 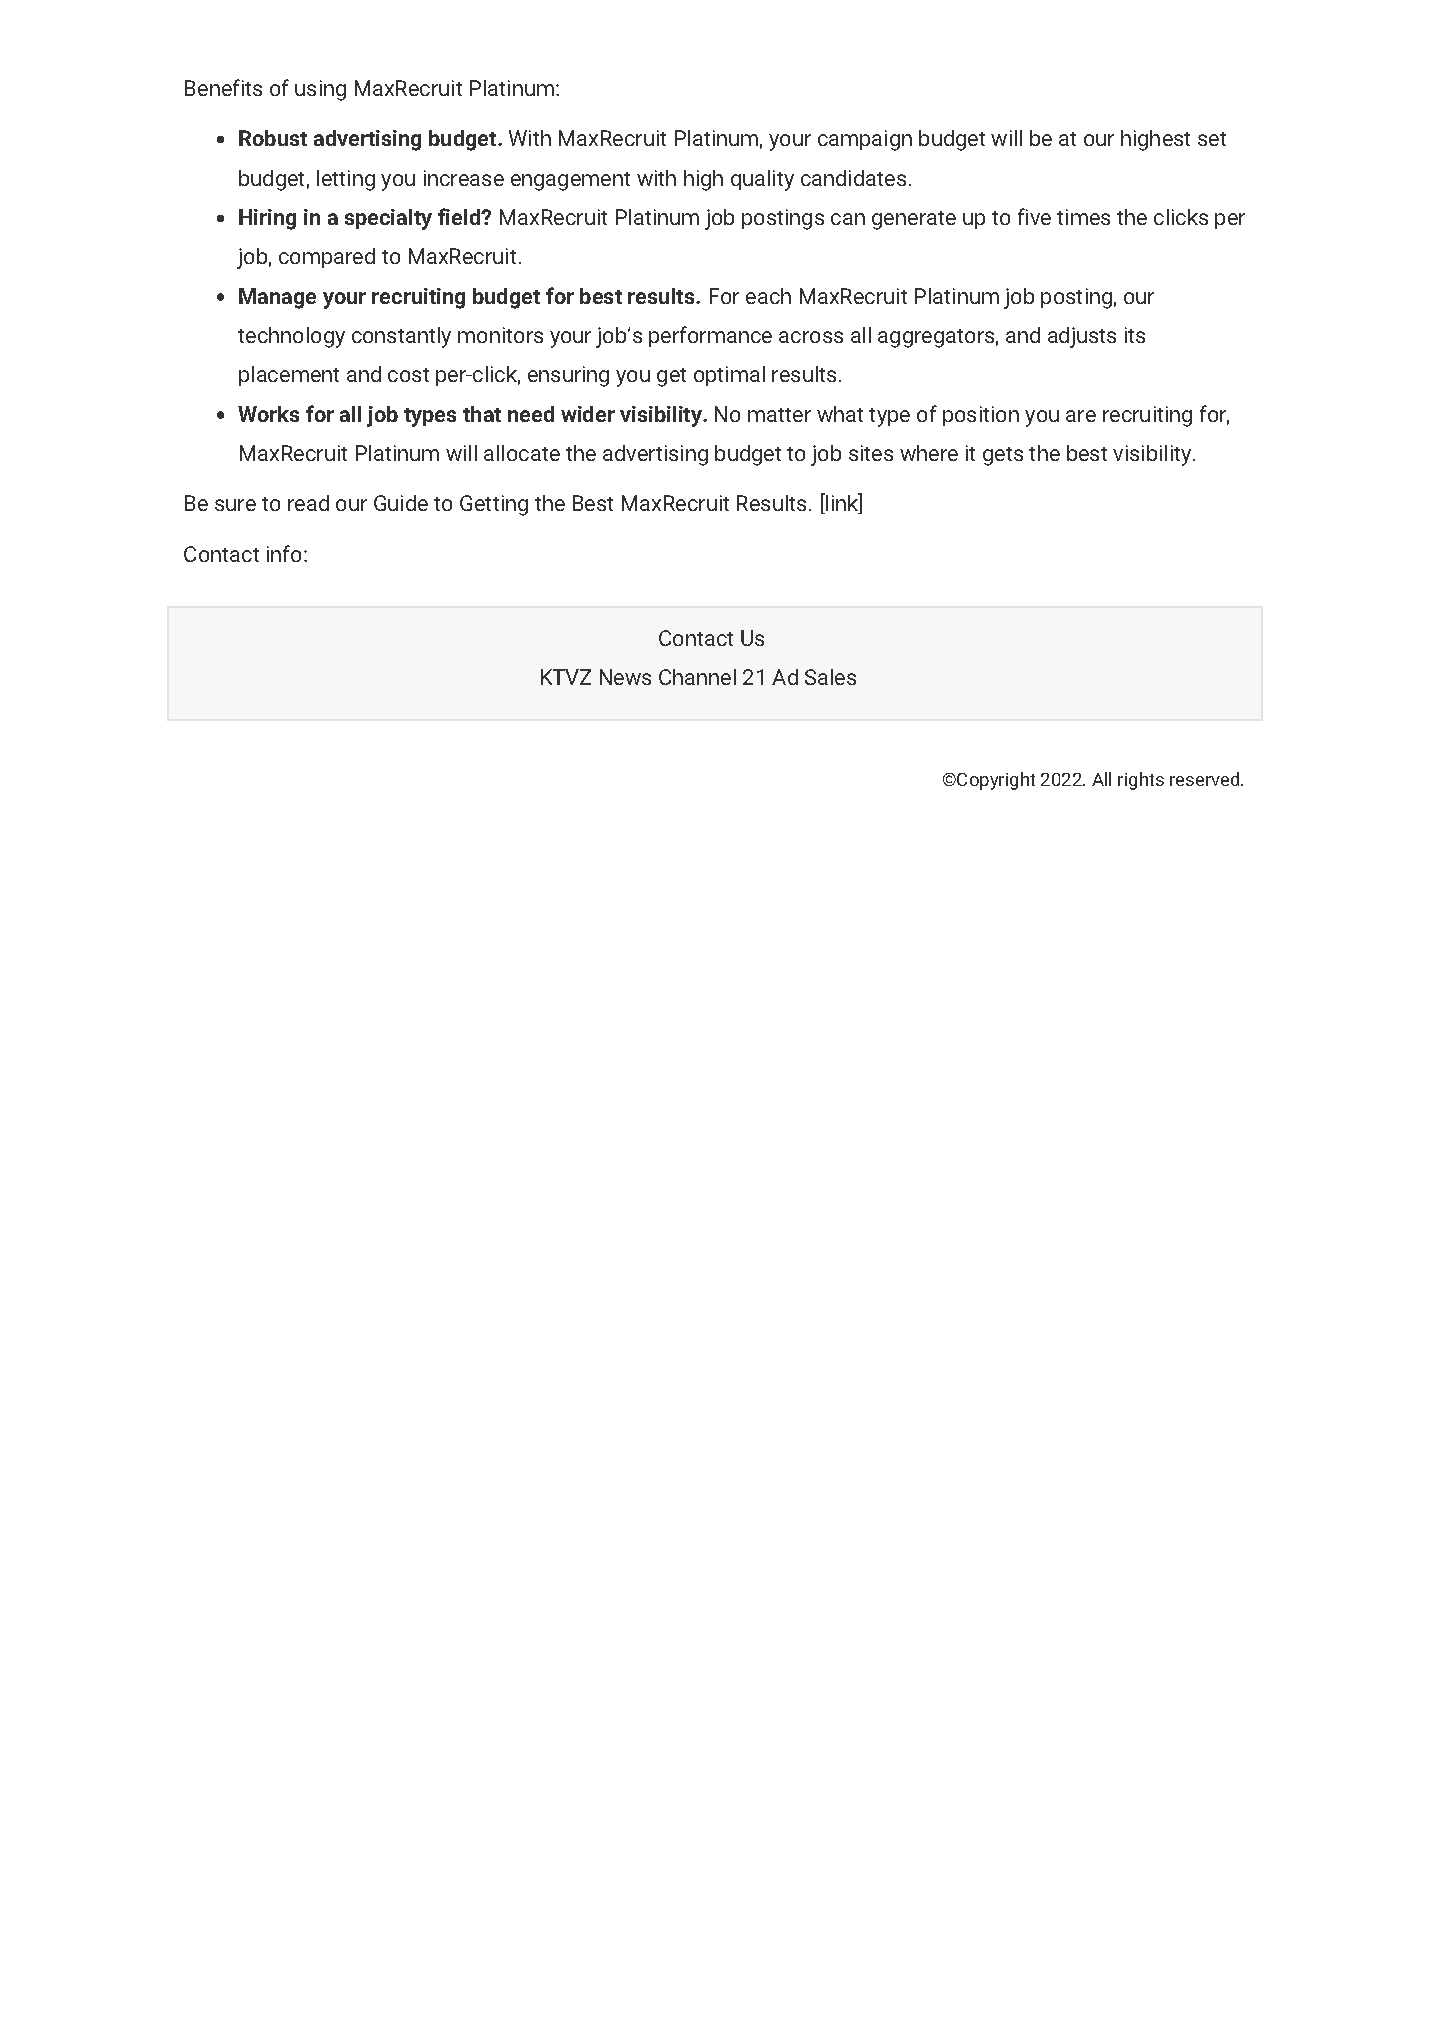 What do you see at coordinates (1083, 217) in the page?
I see `times` at bounding box center [1083, 217].
